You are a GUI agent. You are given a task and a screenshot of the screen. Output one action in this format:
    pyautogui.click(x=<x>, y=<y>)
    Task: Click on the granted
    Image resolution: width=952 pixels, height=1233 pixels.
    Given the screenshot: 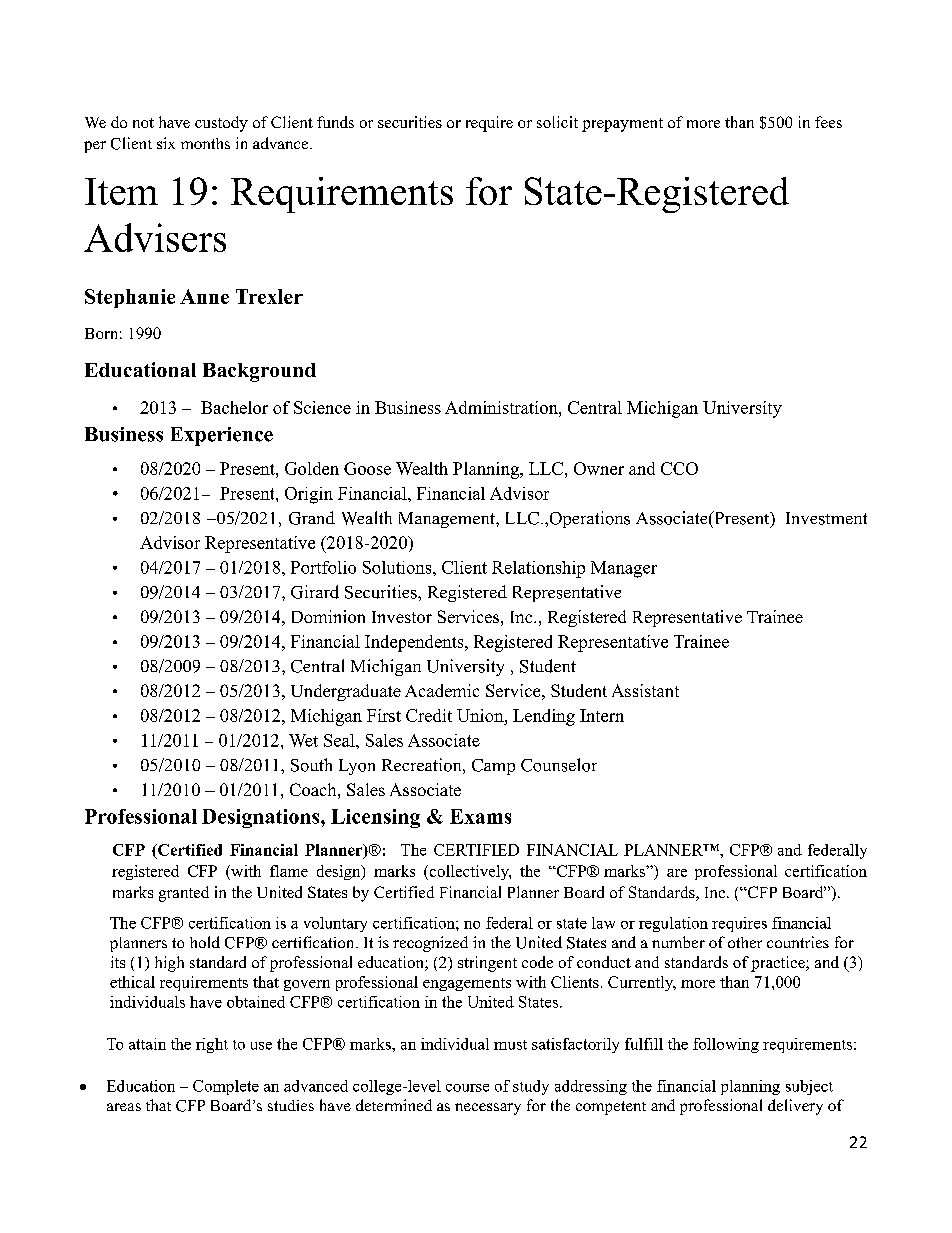 What is the action you would take?
    pyautogui.click(x=184, y=894)
